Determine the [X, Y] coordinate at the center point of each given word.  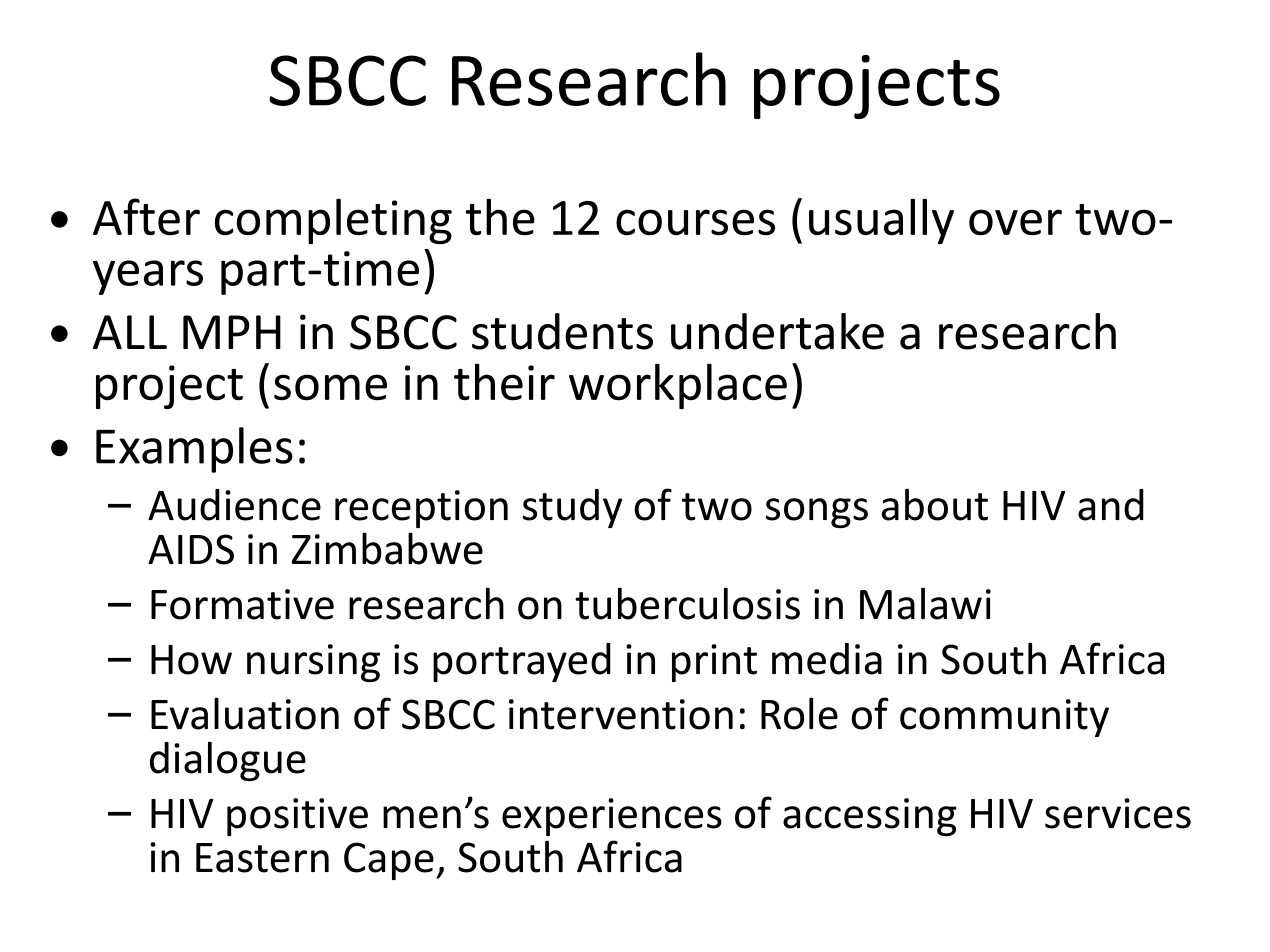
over [1015, 222]
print [714, 663]
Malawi [925, 603]
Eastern [262, 858]
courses [695, 222]
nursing [313, 663]
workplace [678, 386]
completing [333, 221]
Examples [194, 450]
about [935, 504]
